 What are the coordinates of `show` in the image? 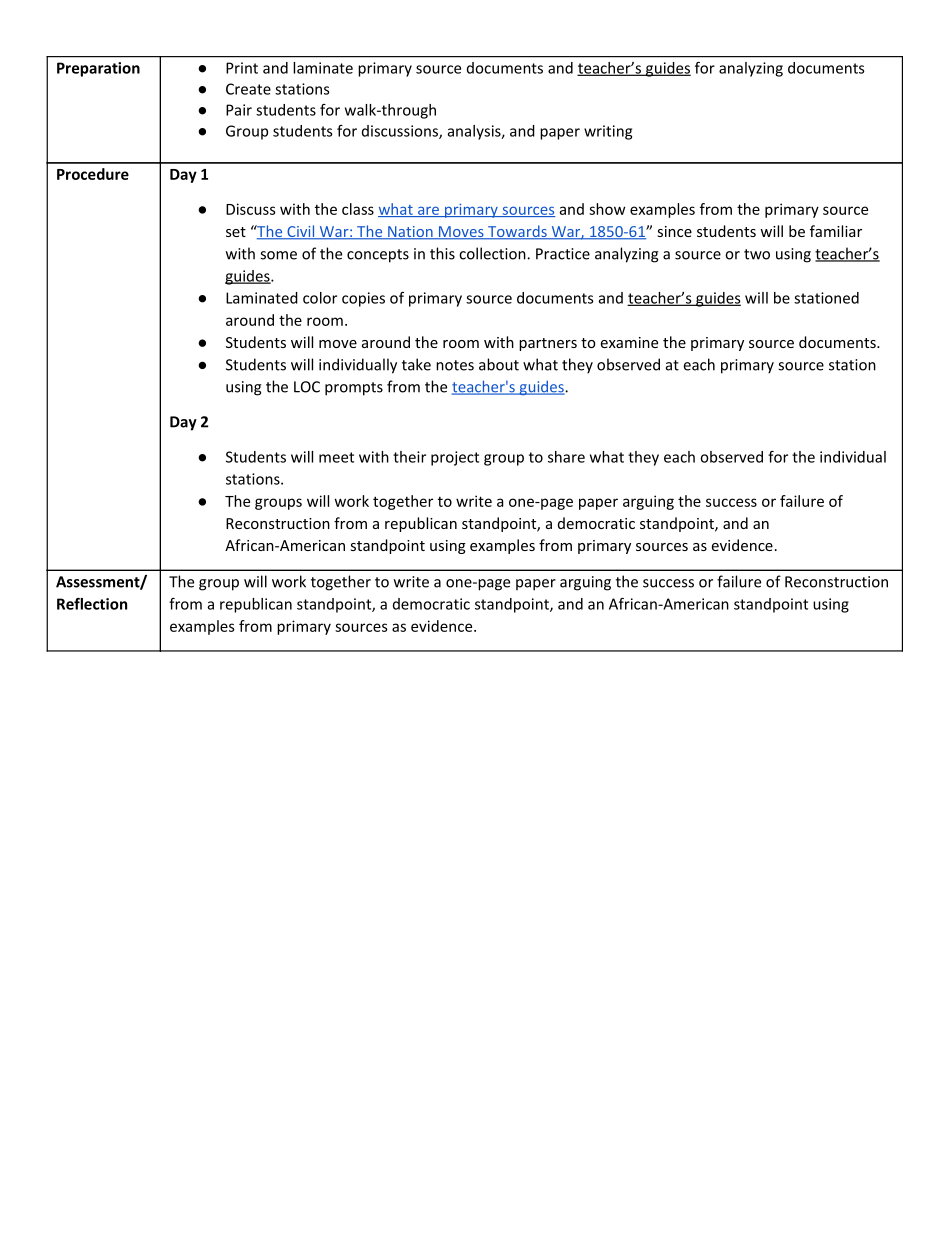 It's located at (607, 209).
